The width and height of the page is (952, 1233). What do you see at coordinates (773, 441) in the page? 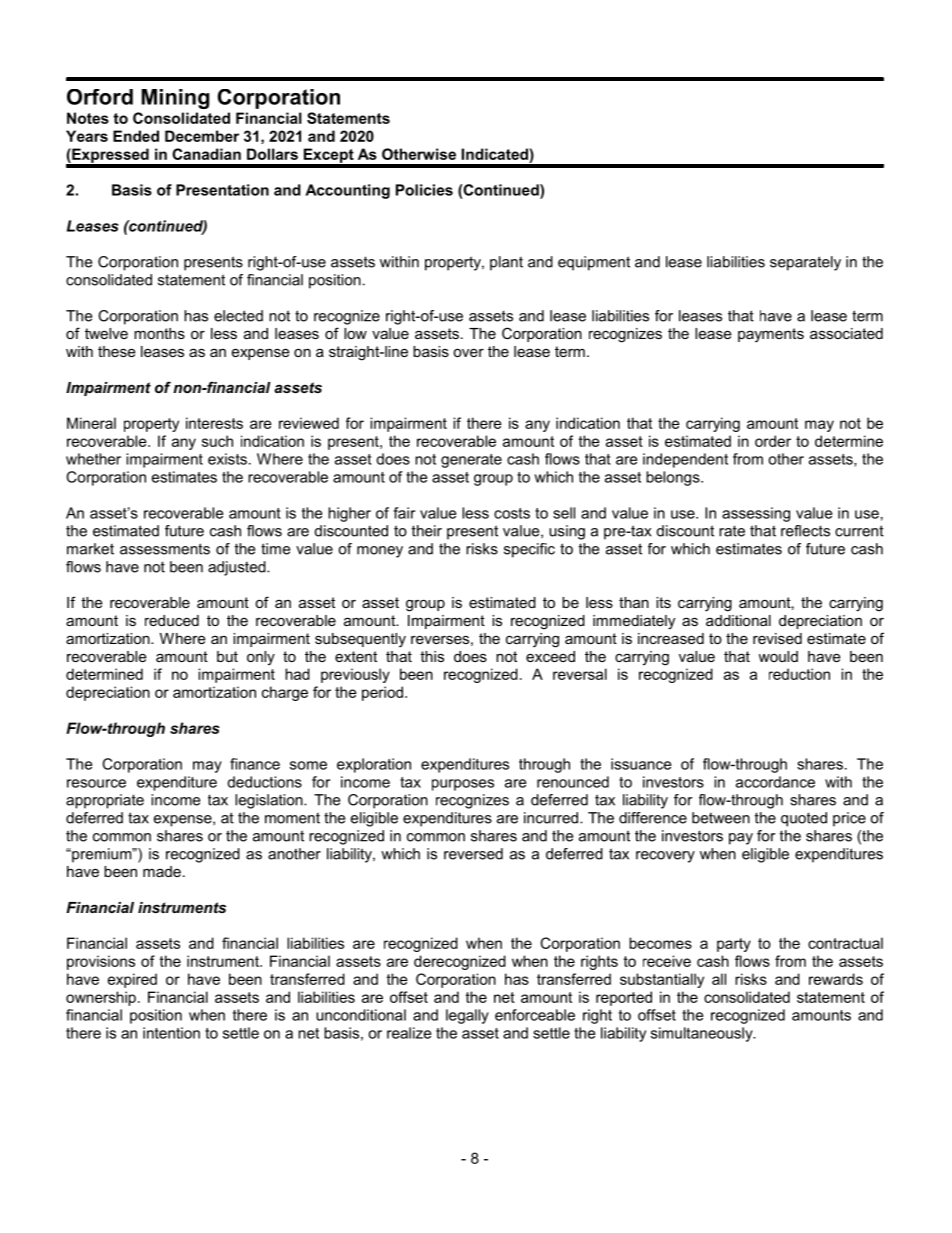
I see `order` at bounding box center [773, 441].
